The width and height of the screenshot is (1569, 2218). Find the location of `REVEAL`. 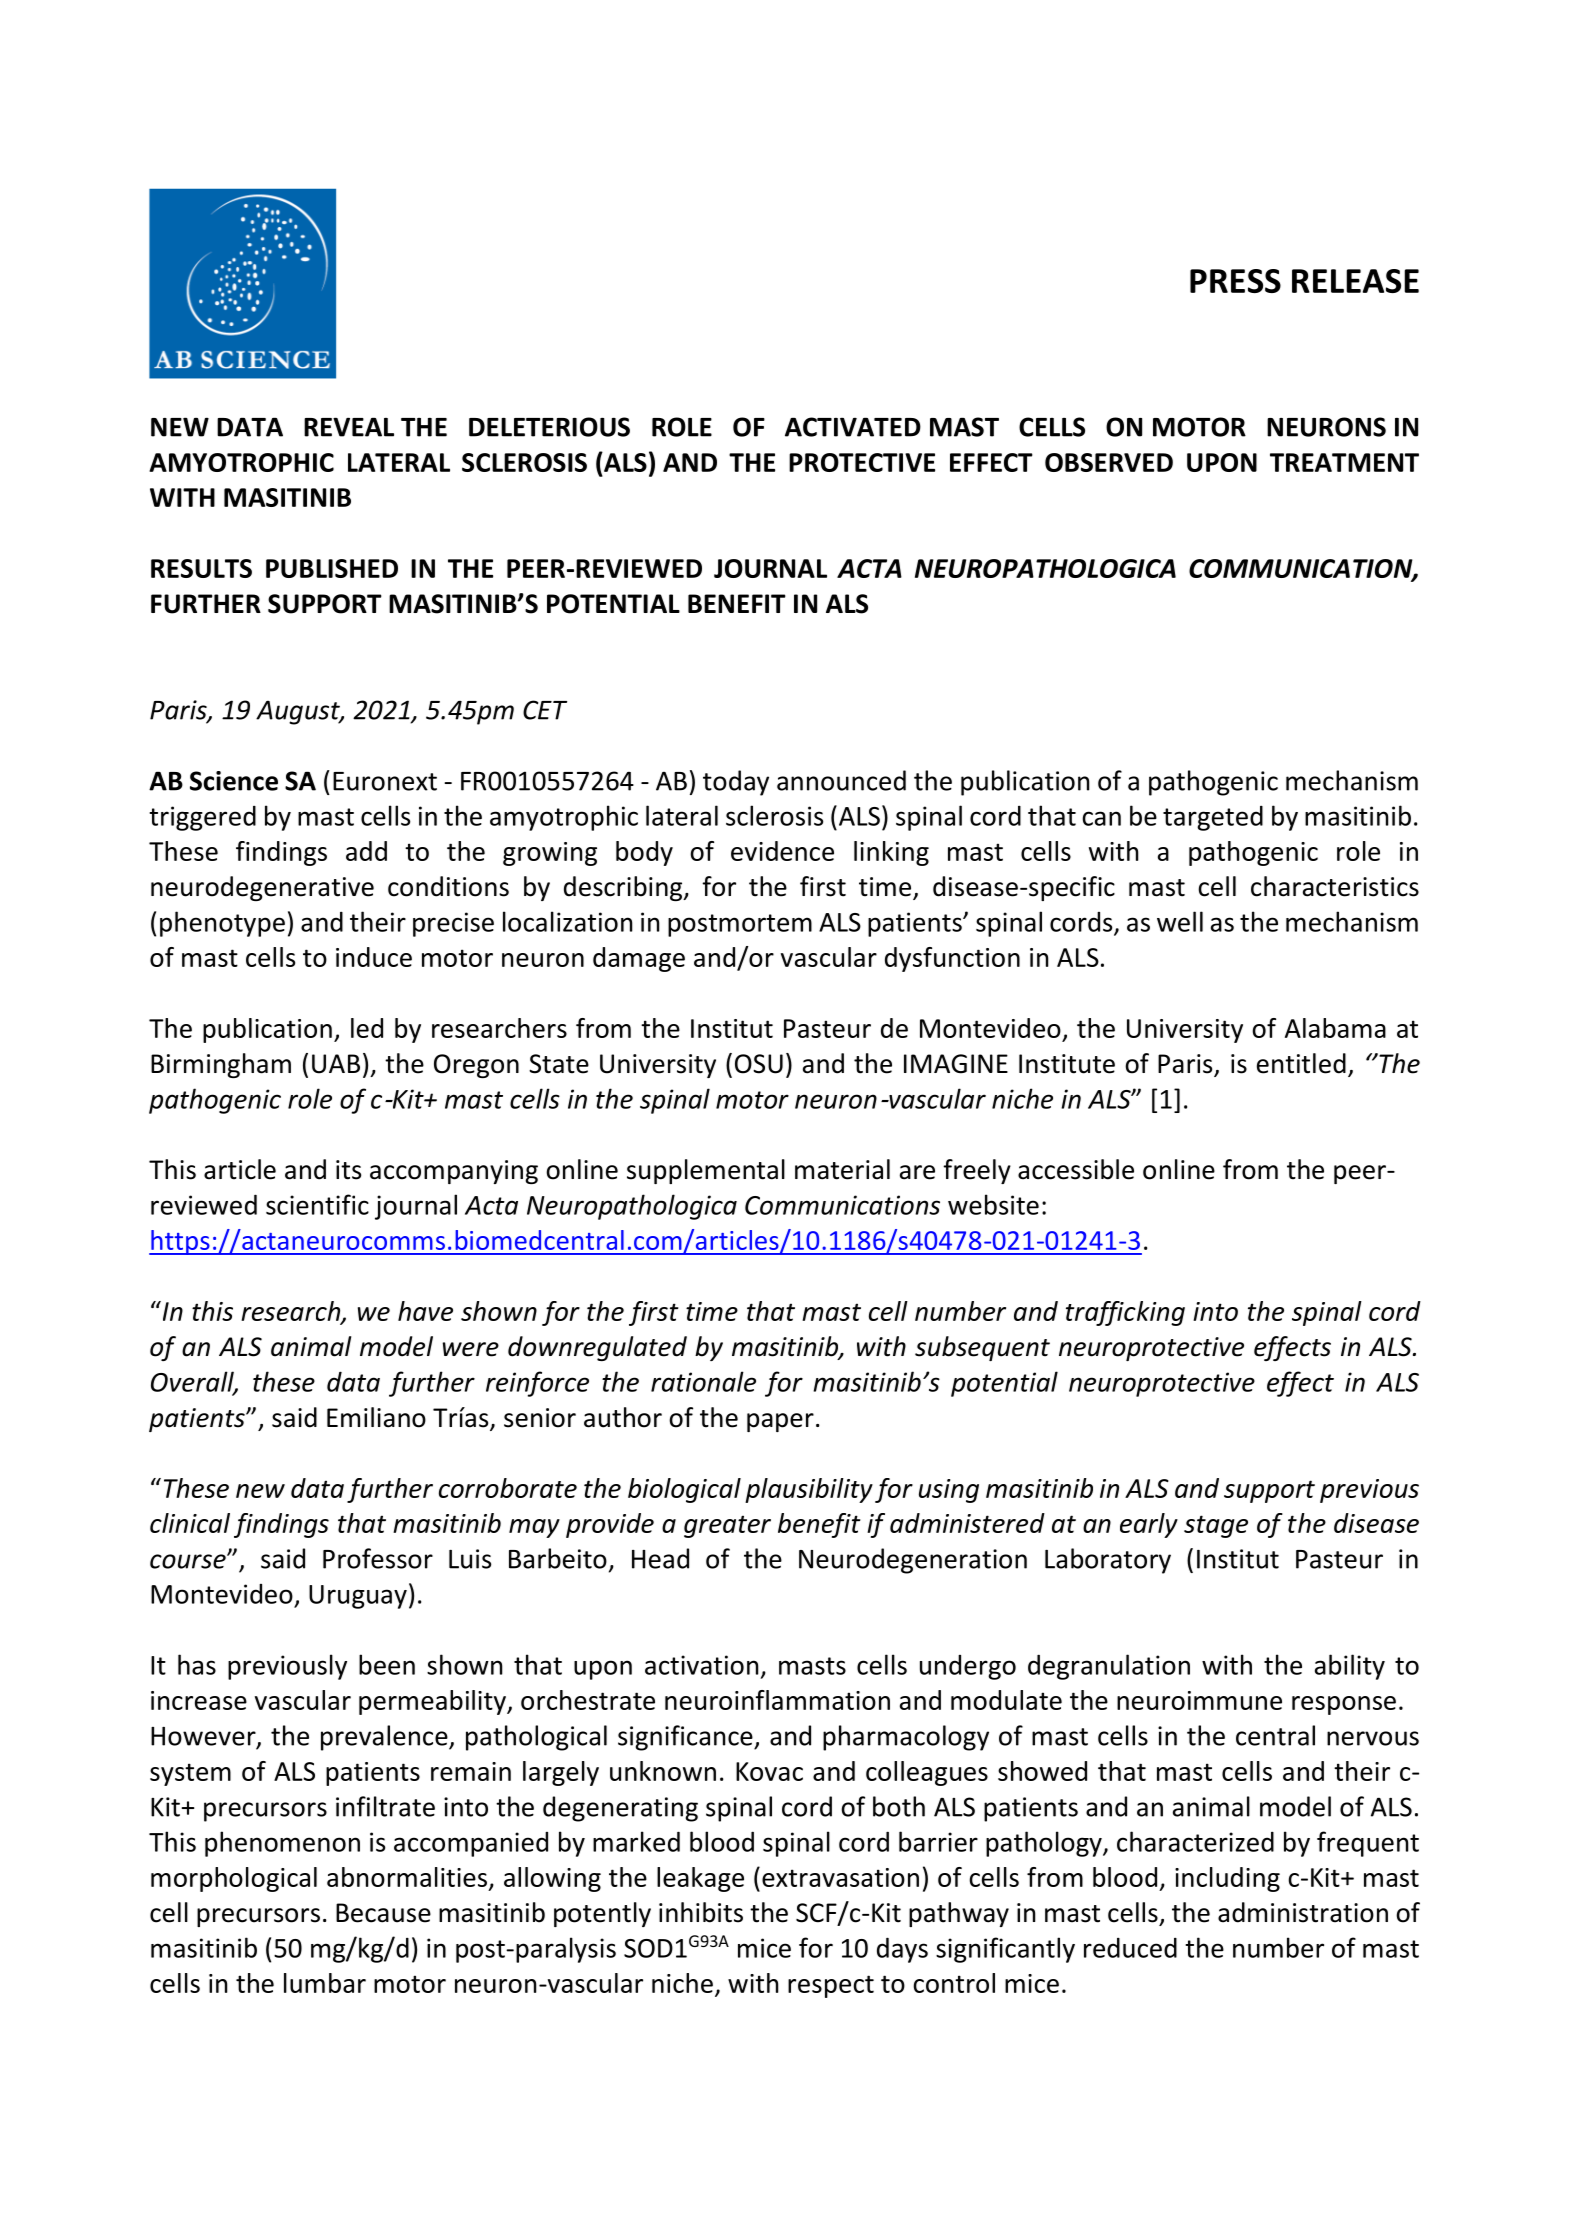

REVEAL is located at coordinates (349, 427).
